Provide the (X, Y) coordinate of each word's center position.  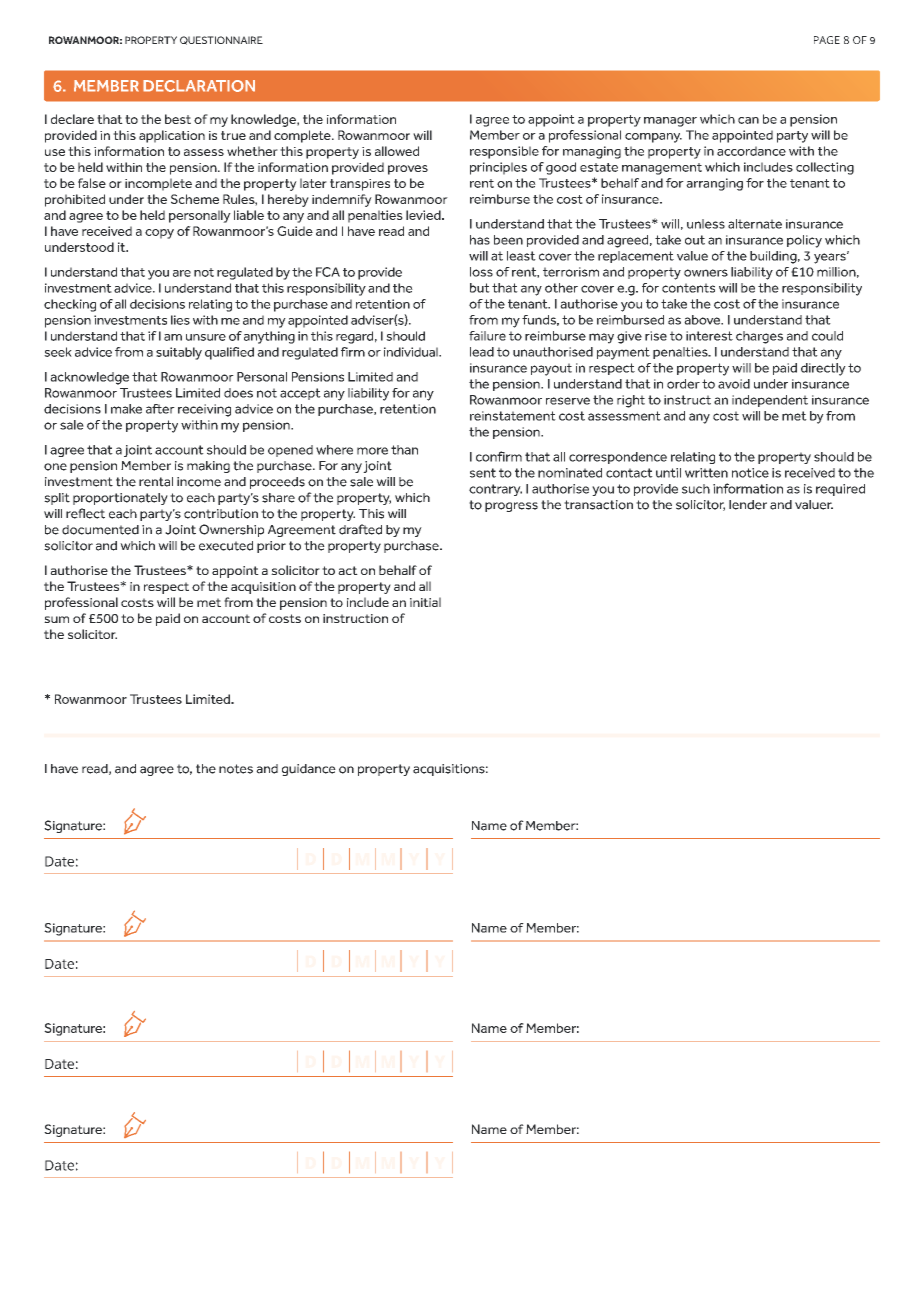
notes (236, 769)
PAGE (827, 40)
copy (159, 234)
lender (748, 505)
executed (226, 546)
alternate (755, 224)
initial (425, 602)
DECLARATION (199, 86)
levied (424, 215)
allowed (397, 151)
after (160, 409)
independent (770, 401)
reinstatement (513, 416)
